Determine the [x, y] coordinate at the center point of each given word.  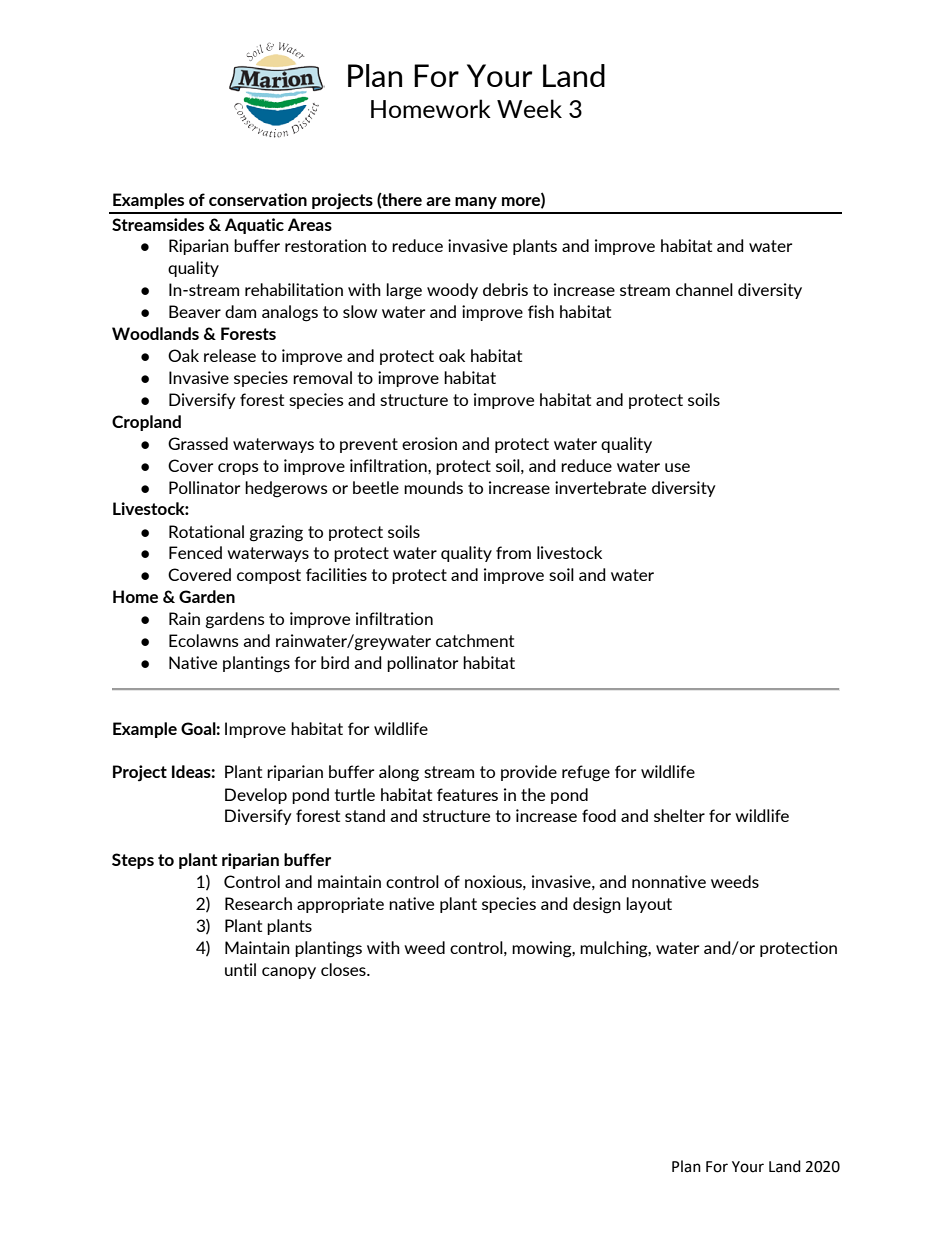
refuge [586, 773]
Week [529, 108]
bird [335, 662]
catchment [475, 640]
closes [344, 969]
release [230, 355]
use [677, 467]
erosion [429, 443]
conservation [258, 199]
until [240, 969]
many [476, 203]
